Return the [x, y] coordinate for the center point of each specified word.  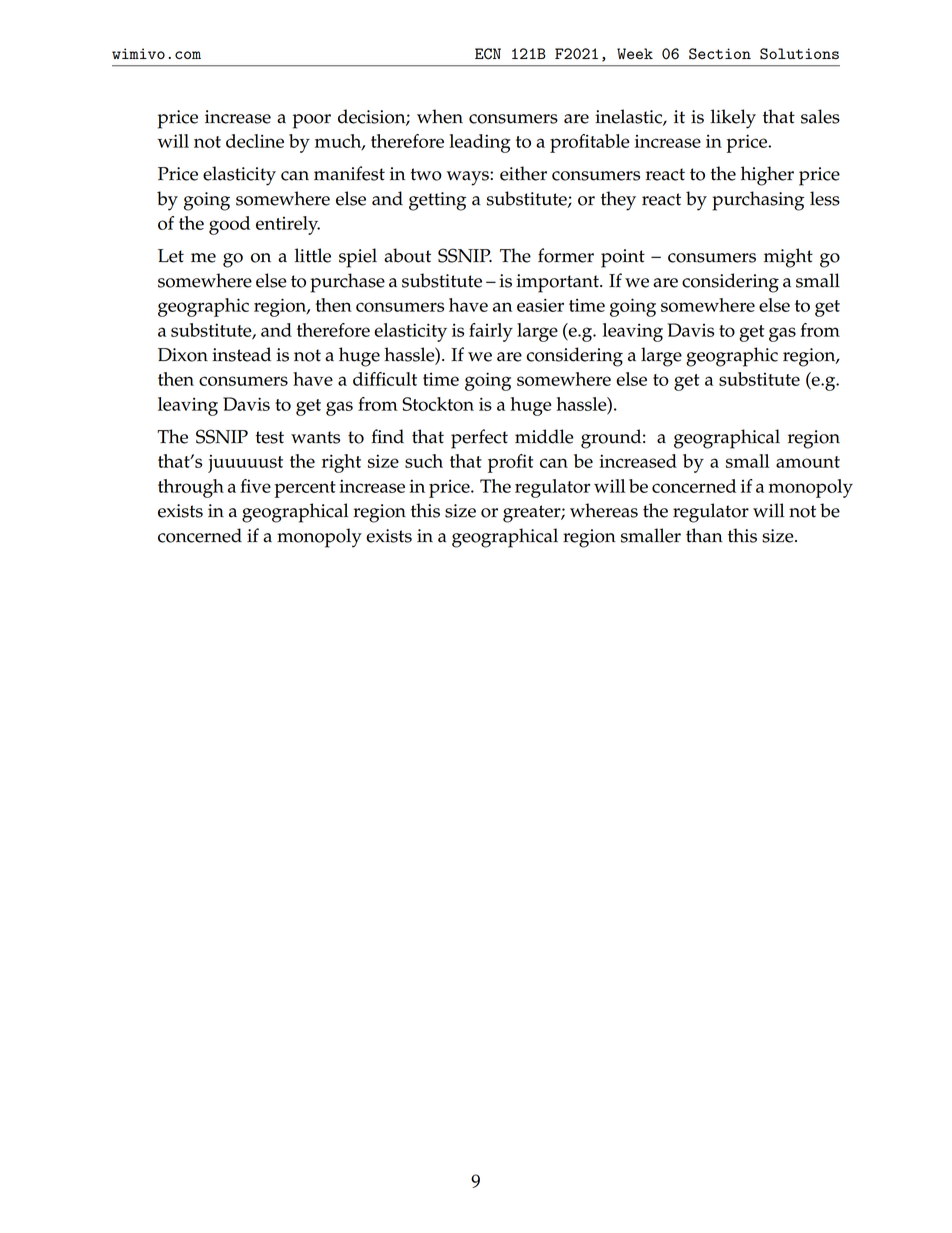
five [255, 486]
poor [312, 121]
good [229, 225]
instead [241, 354]
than [704, 535]
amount [808, 462]
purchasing [758, 201]
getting [437, 201]
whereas [604, 510]
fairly [491, 332]
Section [720, 54]
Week [635, 53]
